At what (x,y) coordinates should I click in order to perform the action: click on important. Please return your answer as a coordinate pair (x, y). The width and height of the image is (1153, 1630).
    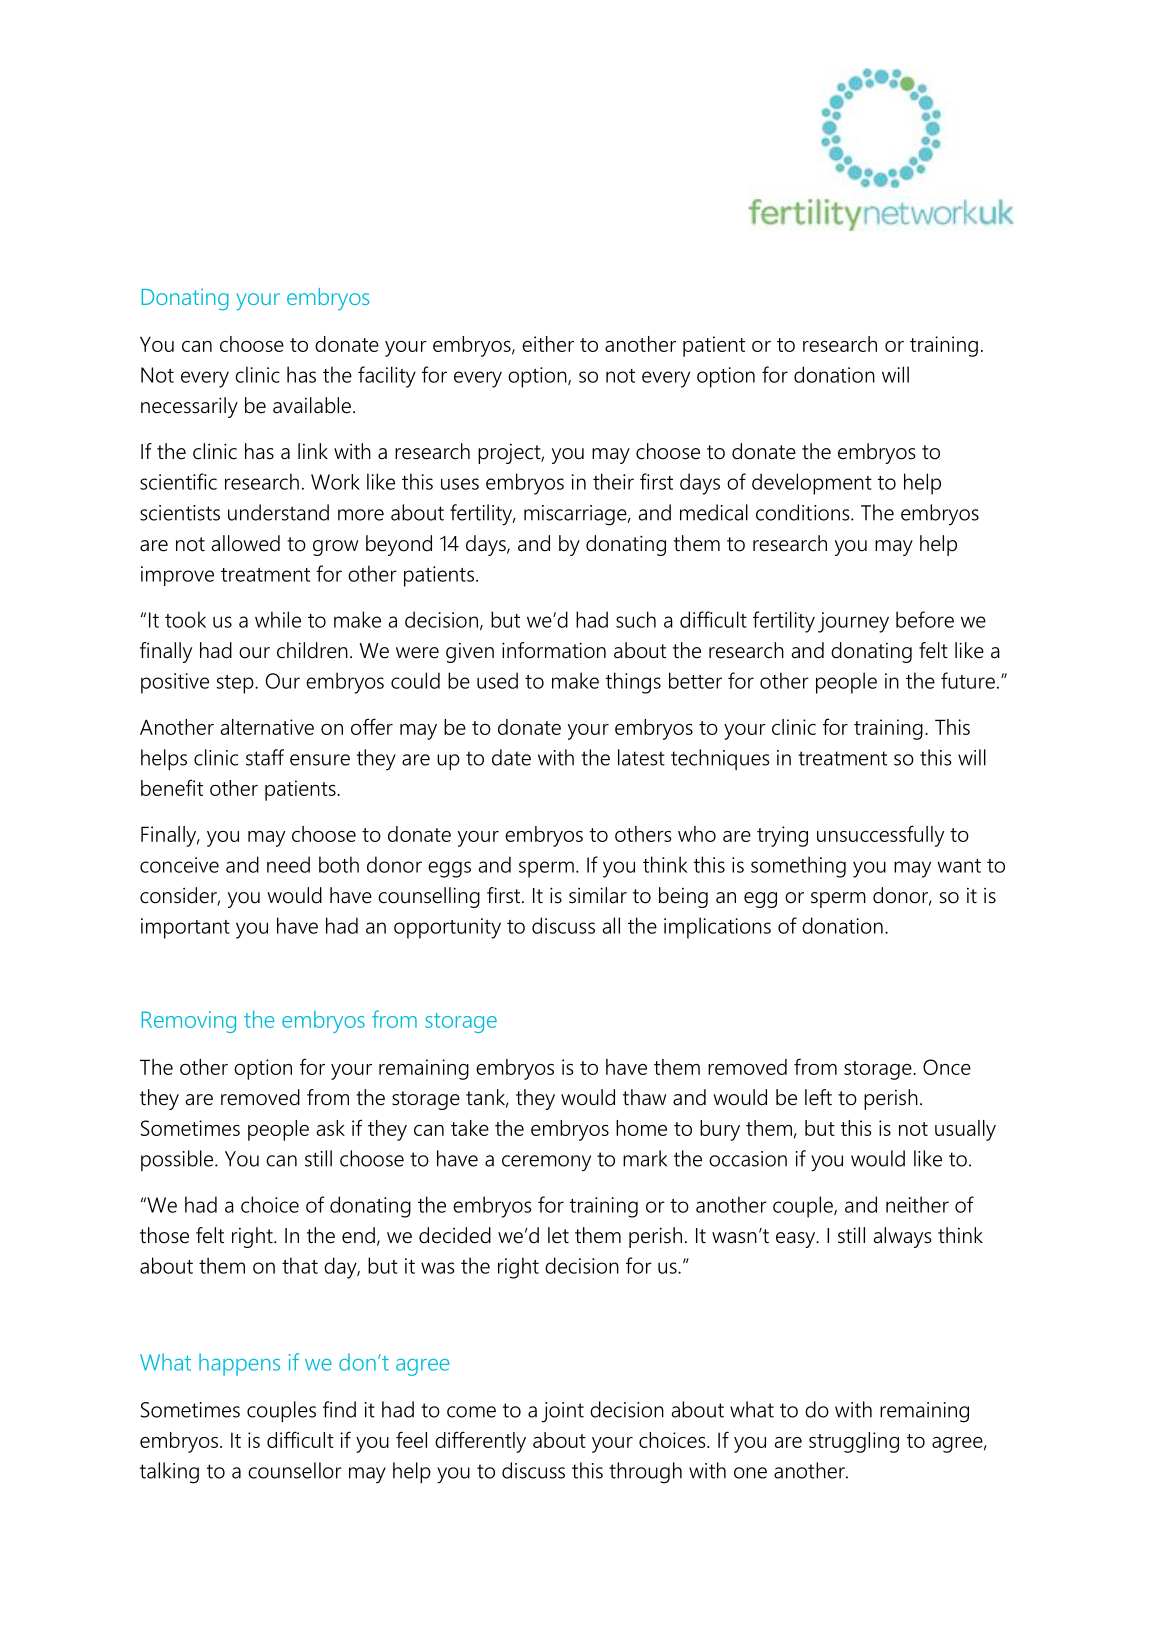
    Looking at the image, I should click on (185, 928).
